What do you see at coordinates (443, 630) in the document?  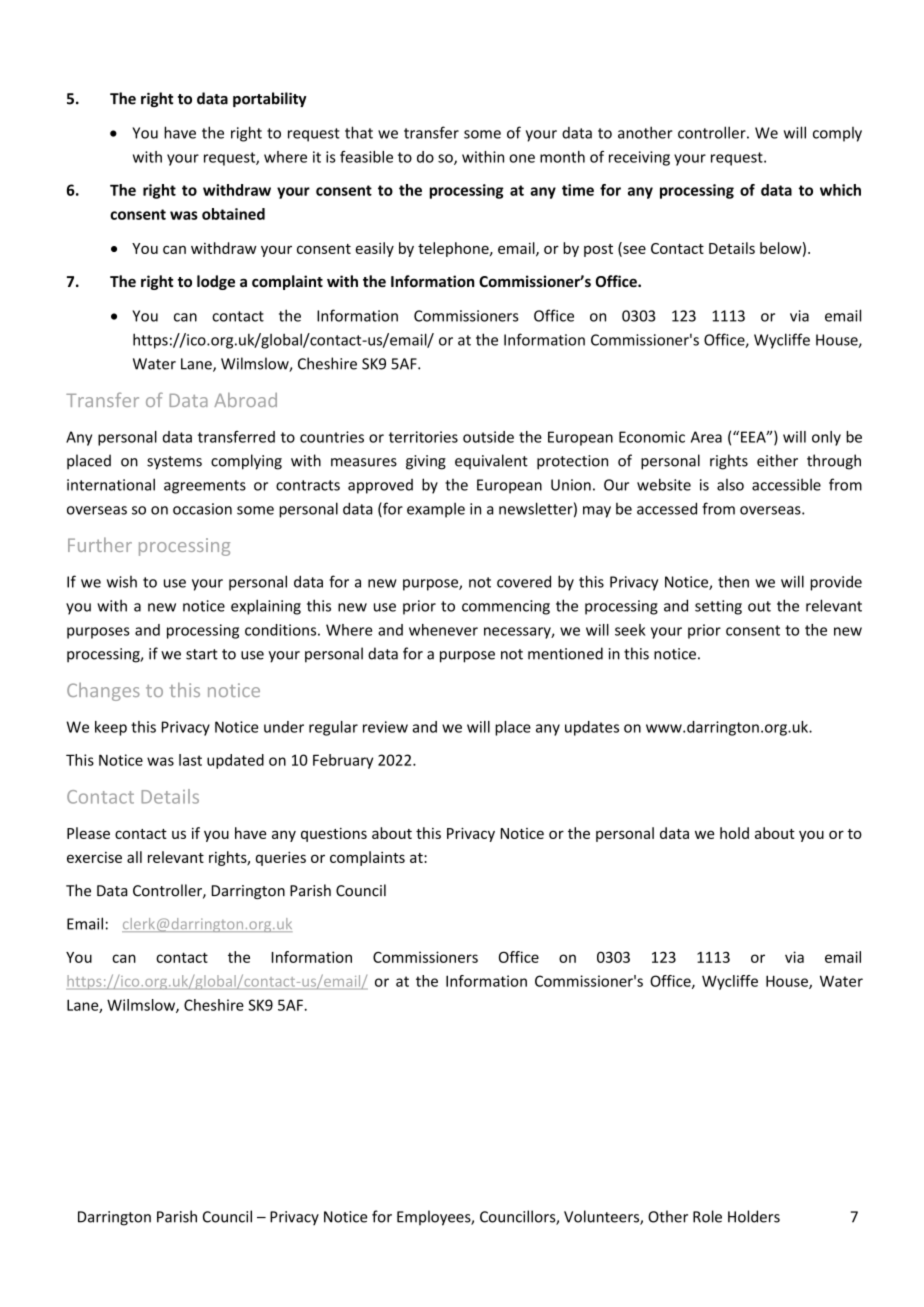 I see `whenever` at bounding box center [443, 630].
